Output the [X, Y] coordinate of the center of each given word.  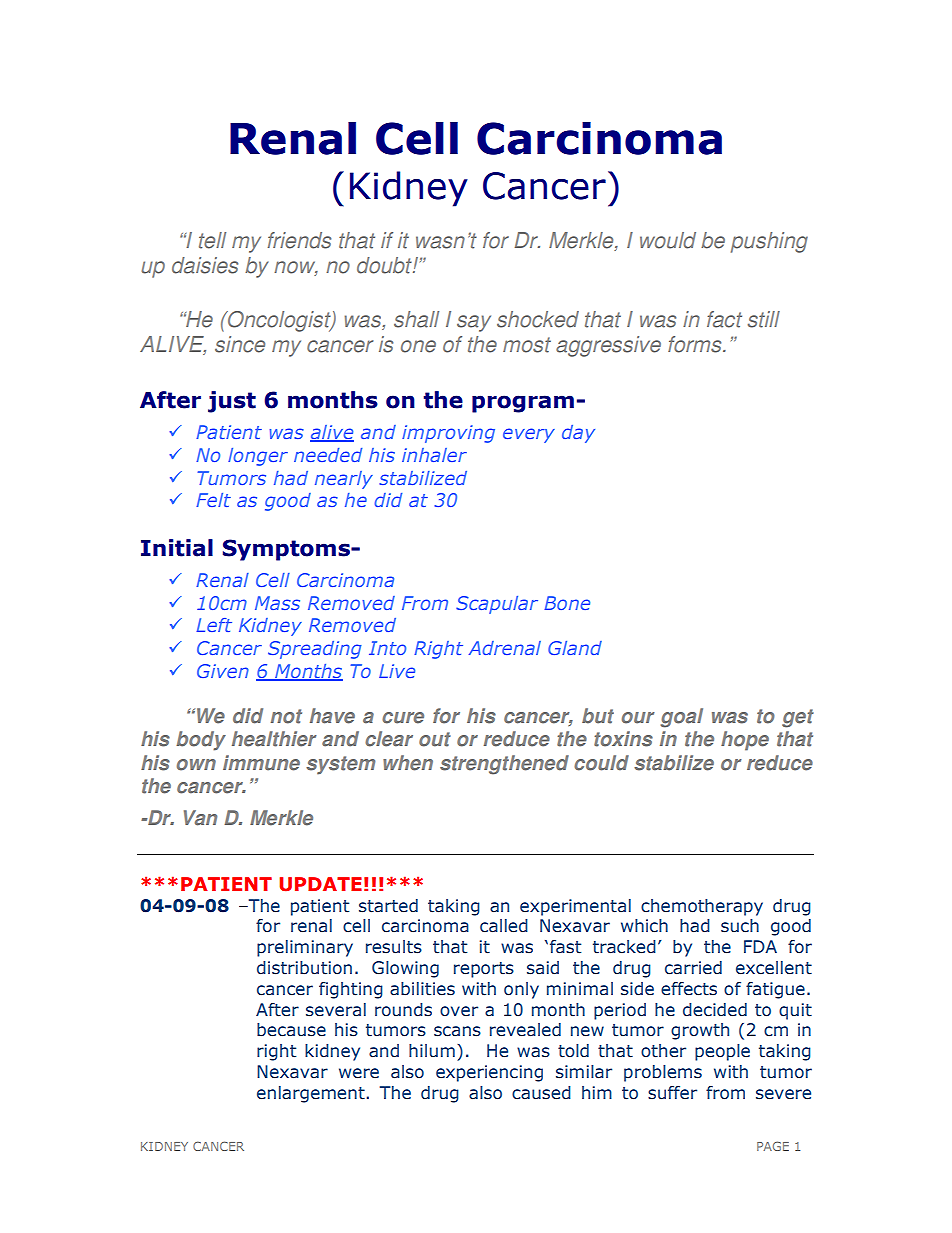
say [474, 323]
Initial [177, 548]
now [296, 268]
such [740, 926]
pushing [769, 242]
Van [200, 818]
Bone [567, 603]
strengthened [504, 765]
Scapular [497, 605]
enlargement [311, 1094]
